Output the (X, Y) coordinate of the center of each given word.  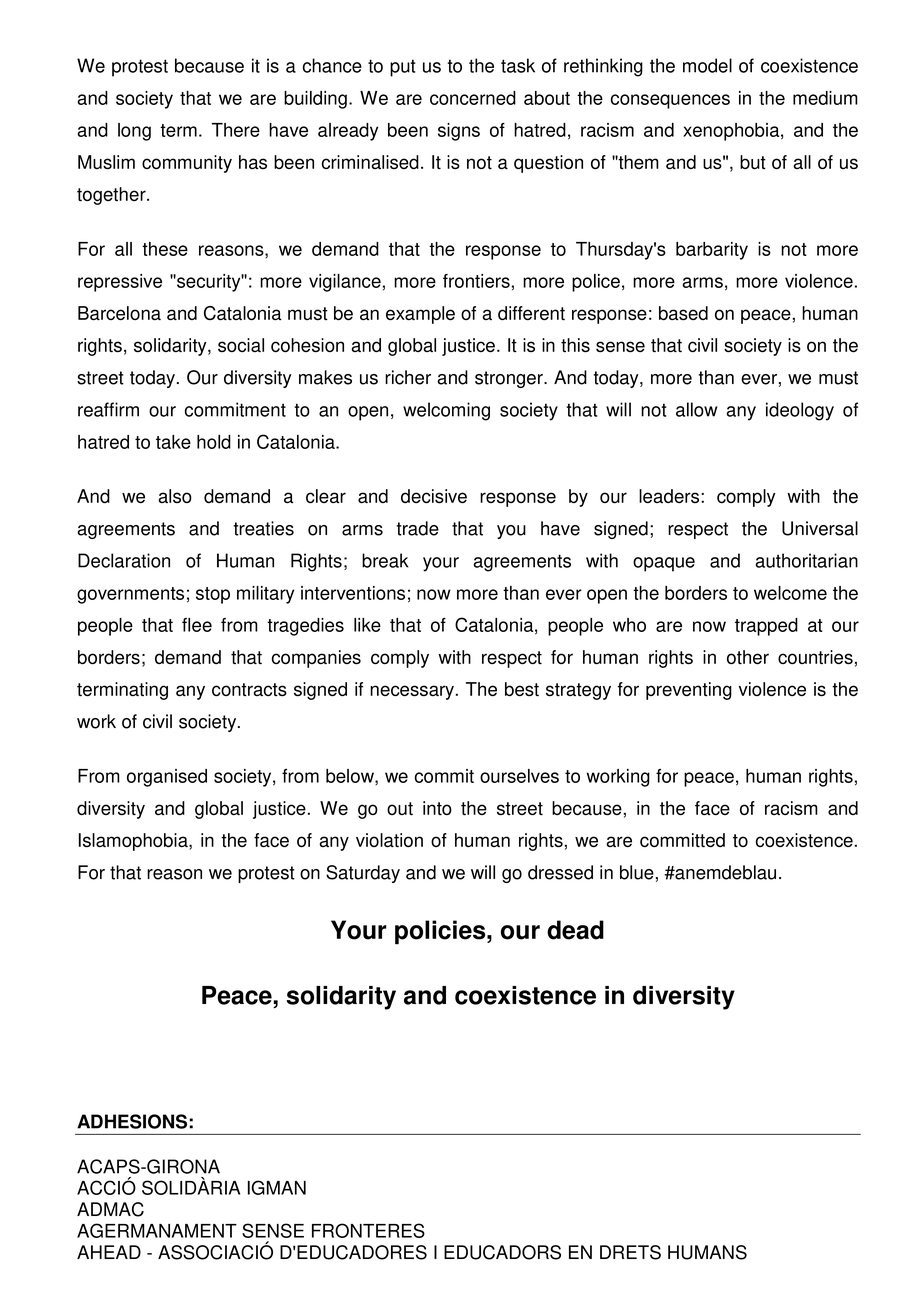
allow (696, 409)
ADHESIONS (132, 1121)
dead (575, 930)
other (748, 657)
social (241, 345)
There (236, 130)
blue (637, 872)
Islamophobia (134, 842)
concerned (473, 98)
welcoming (446, 411)
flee (197, 625)
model (707, 65)
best (522, 689)
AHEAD (109, 1252)
